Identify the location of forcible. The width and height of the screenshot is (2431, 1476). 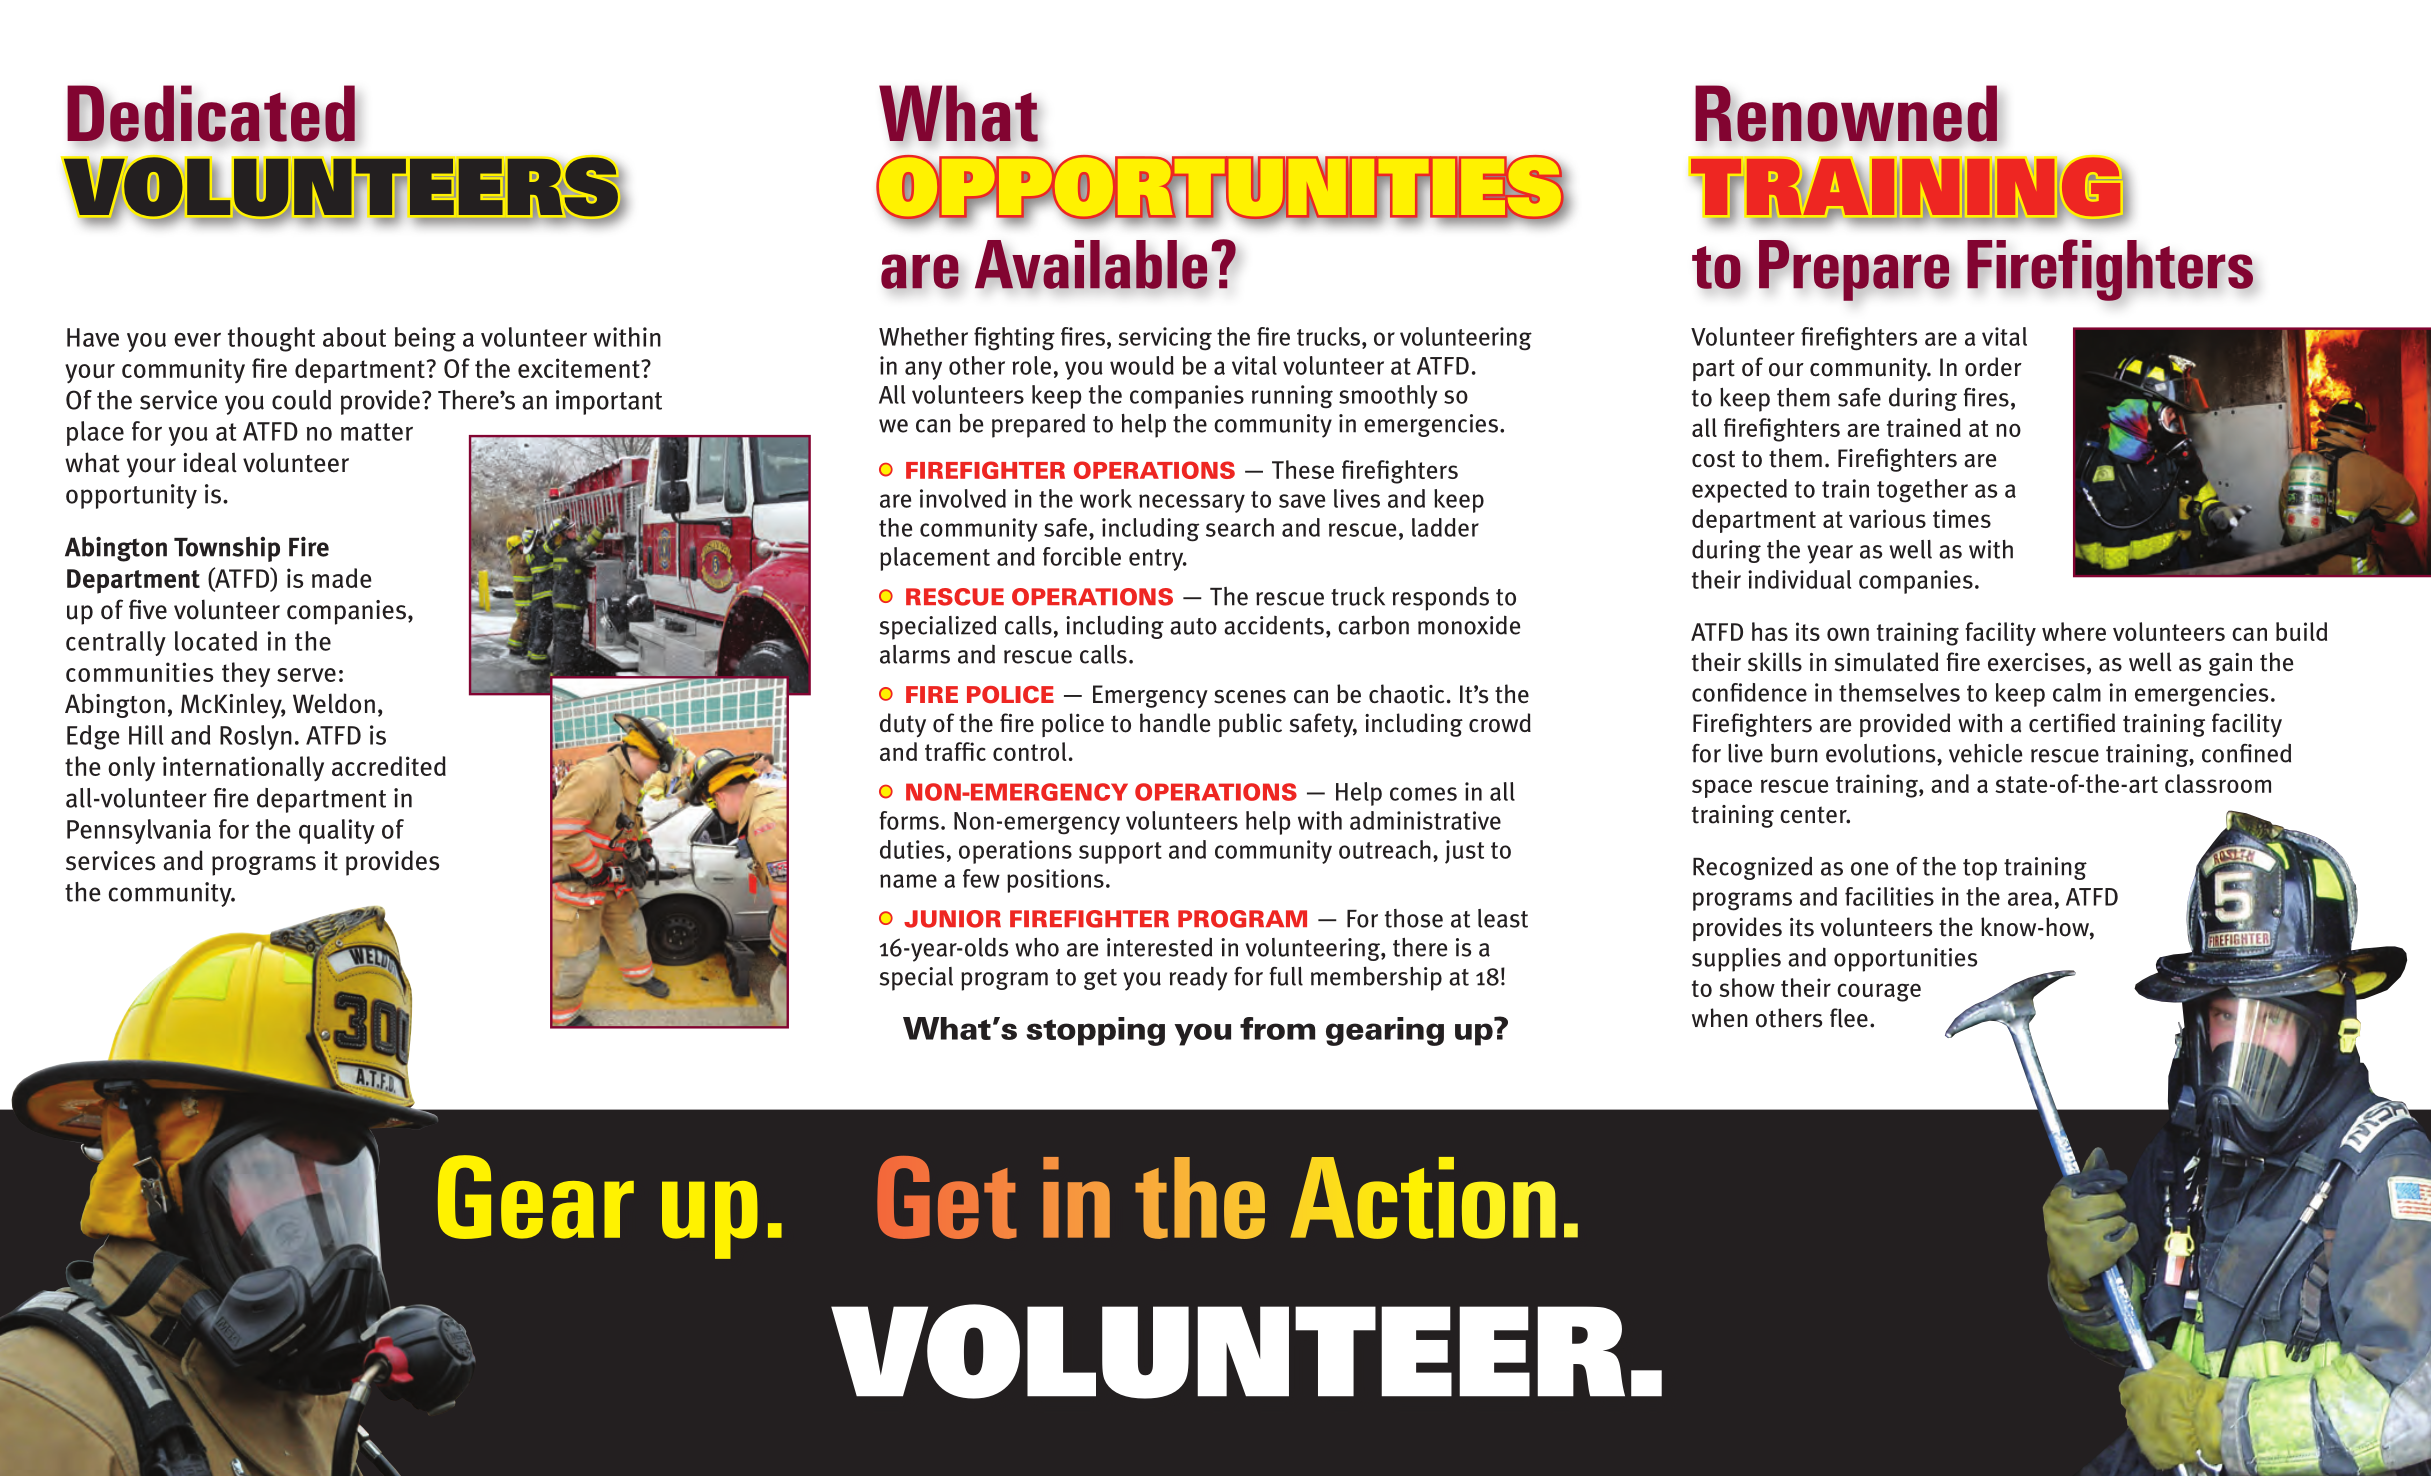
(1082, 556).
